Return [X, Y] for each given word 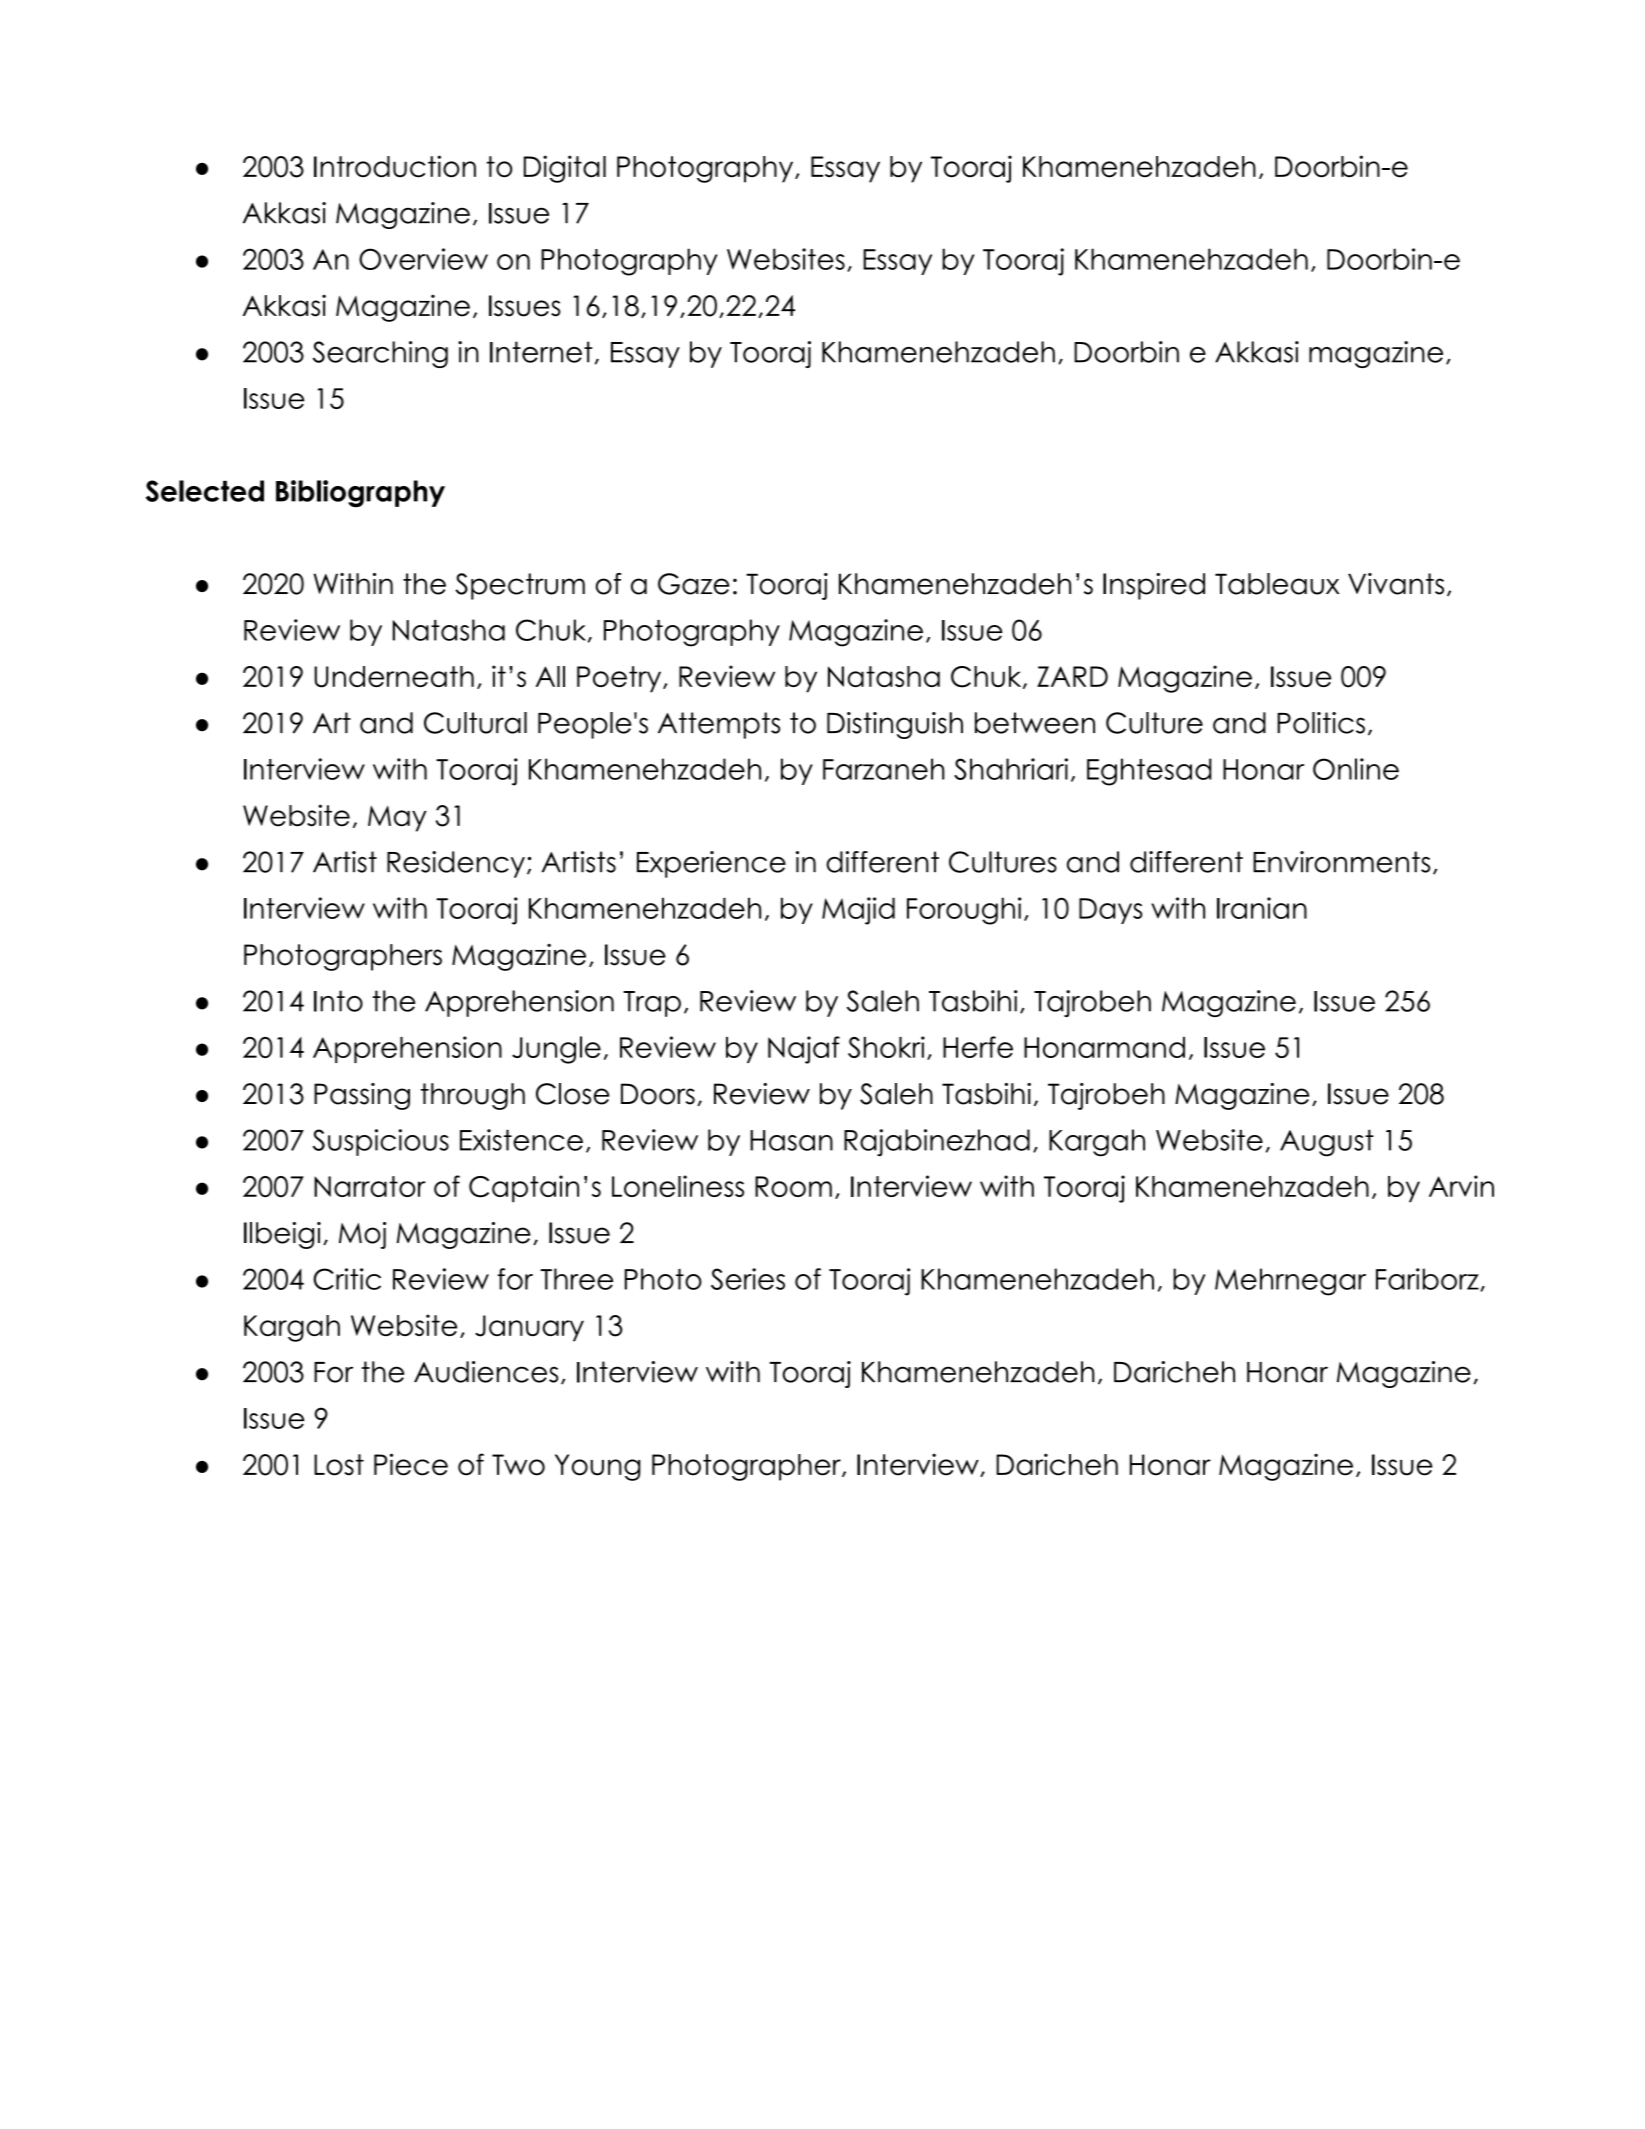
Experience [711, 864]
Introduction [395, 166]
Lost [339, 1465]
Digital [565, 169]
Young [598, 1467]
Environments [1341, 862]
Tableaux [1277, 584]
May [397, 819]
